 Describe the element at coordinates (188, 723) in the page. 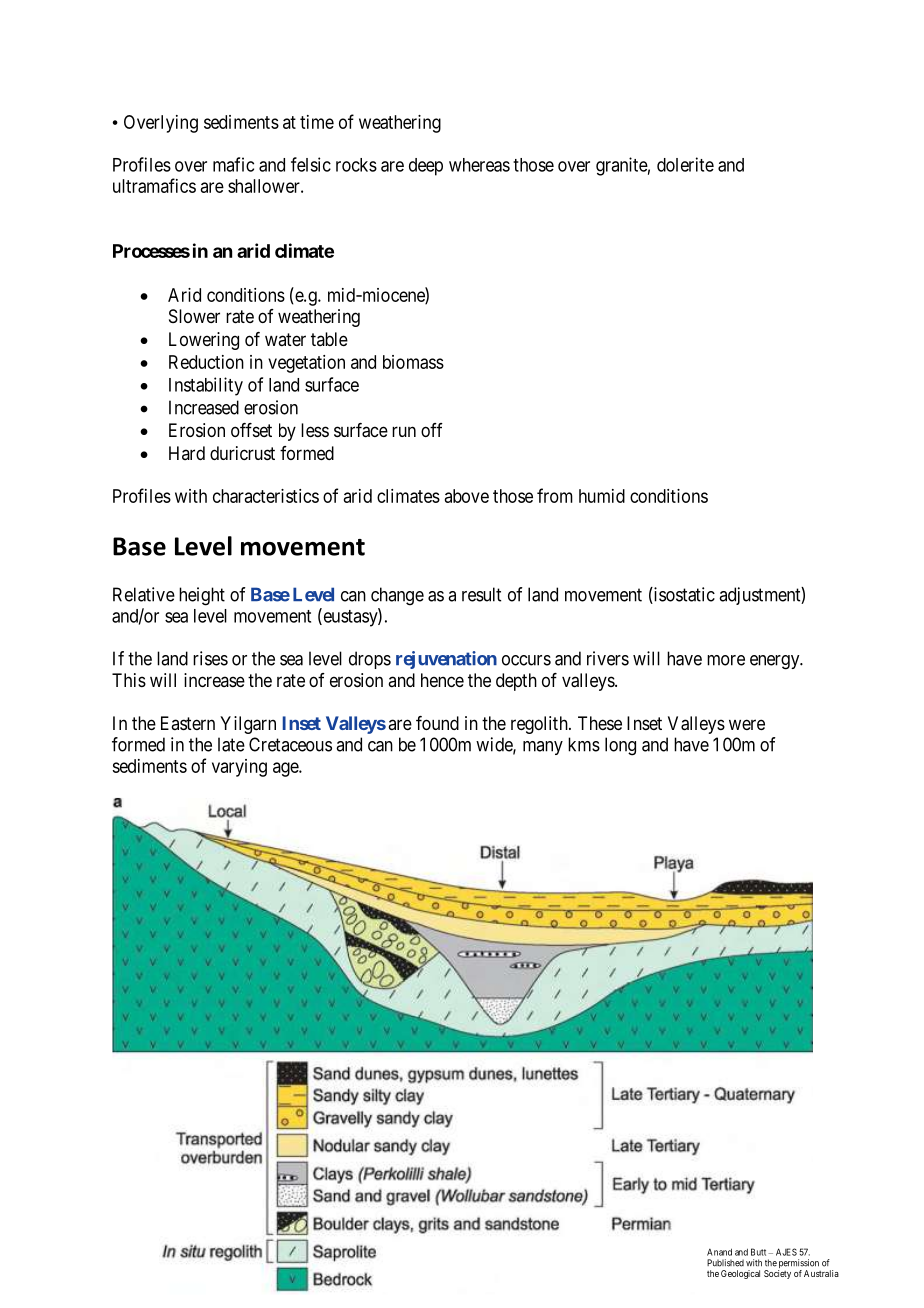

I see `Eastern` at that location.
